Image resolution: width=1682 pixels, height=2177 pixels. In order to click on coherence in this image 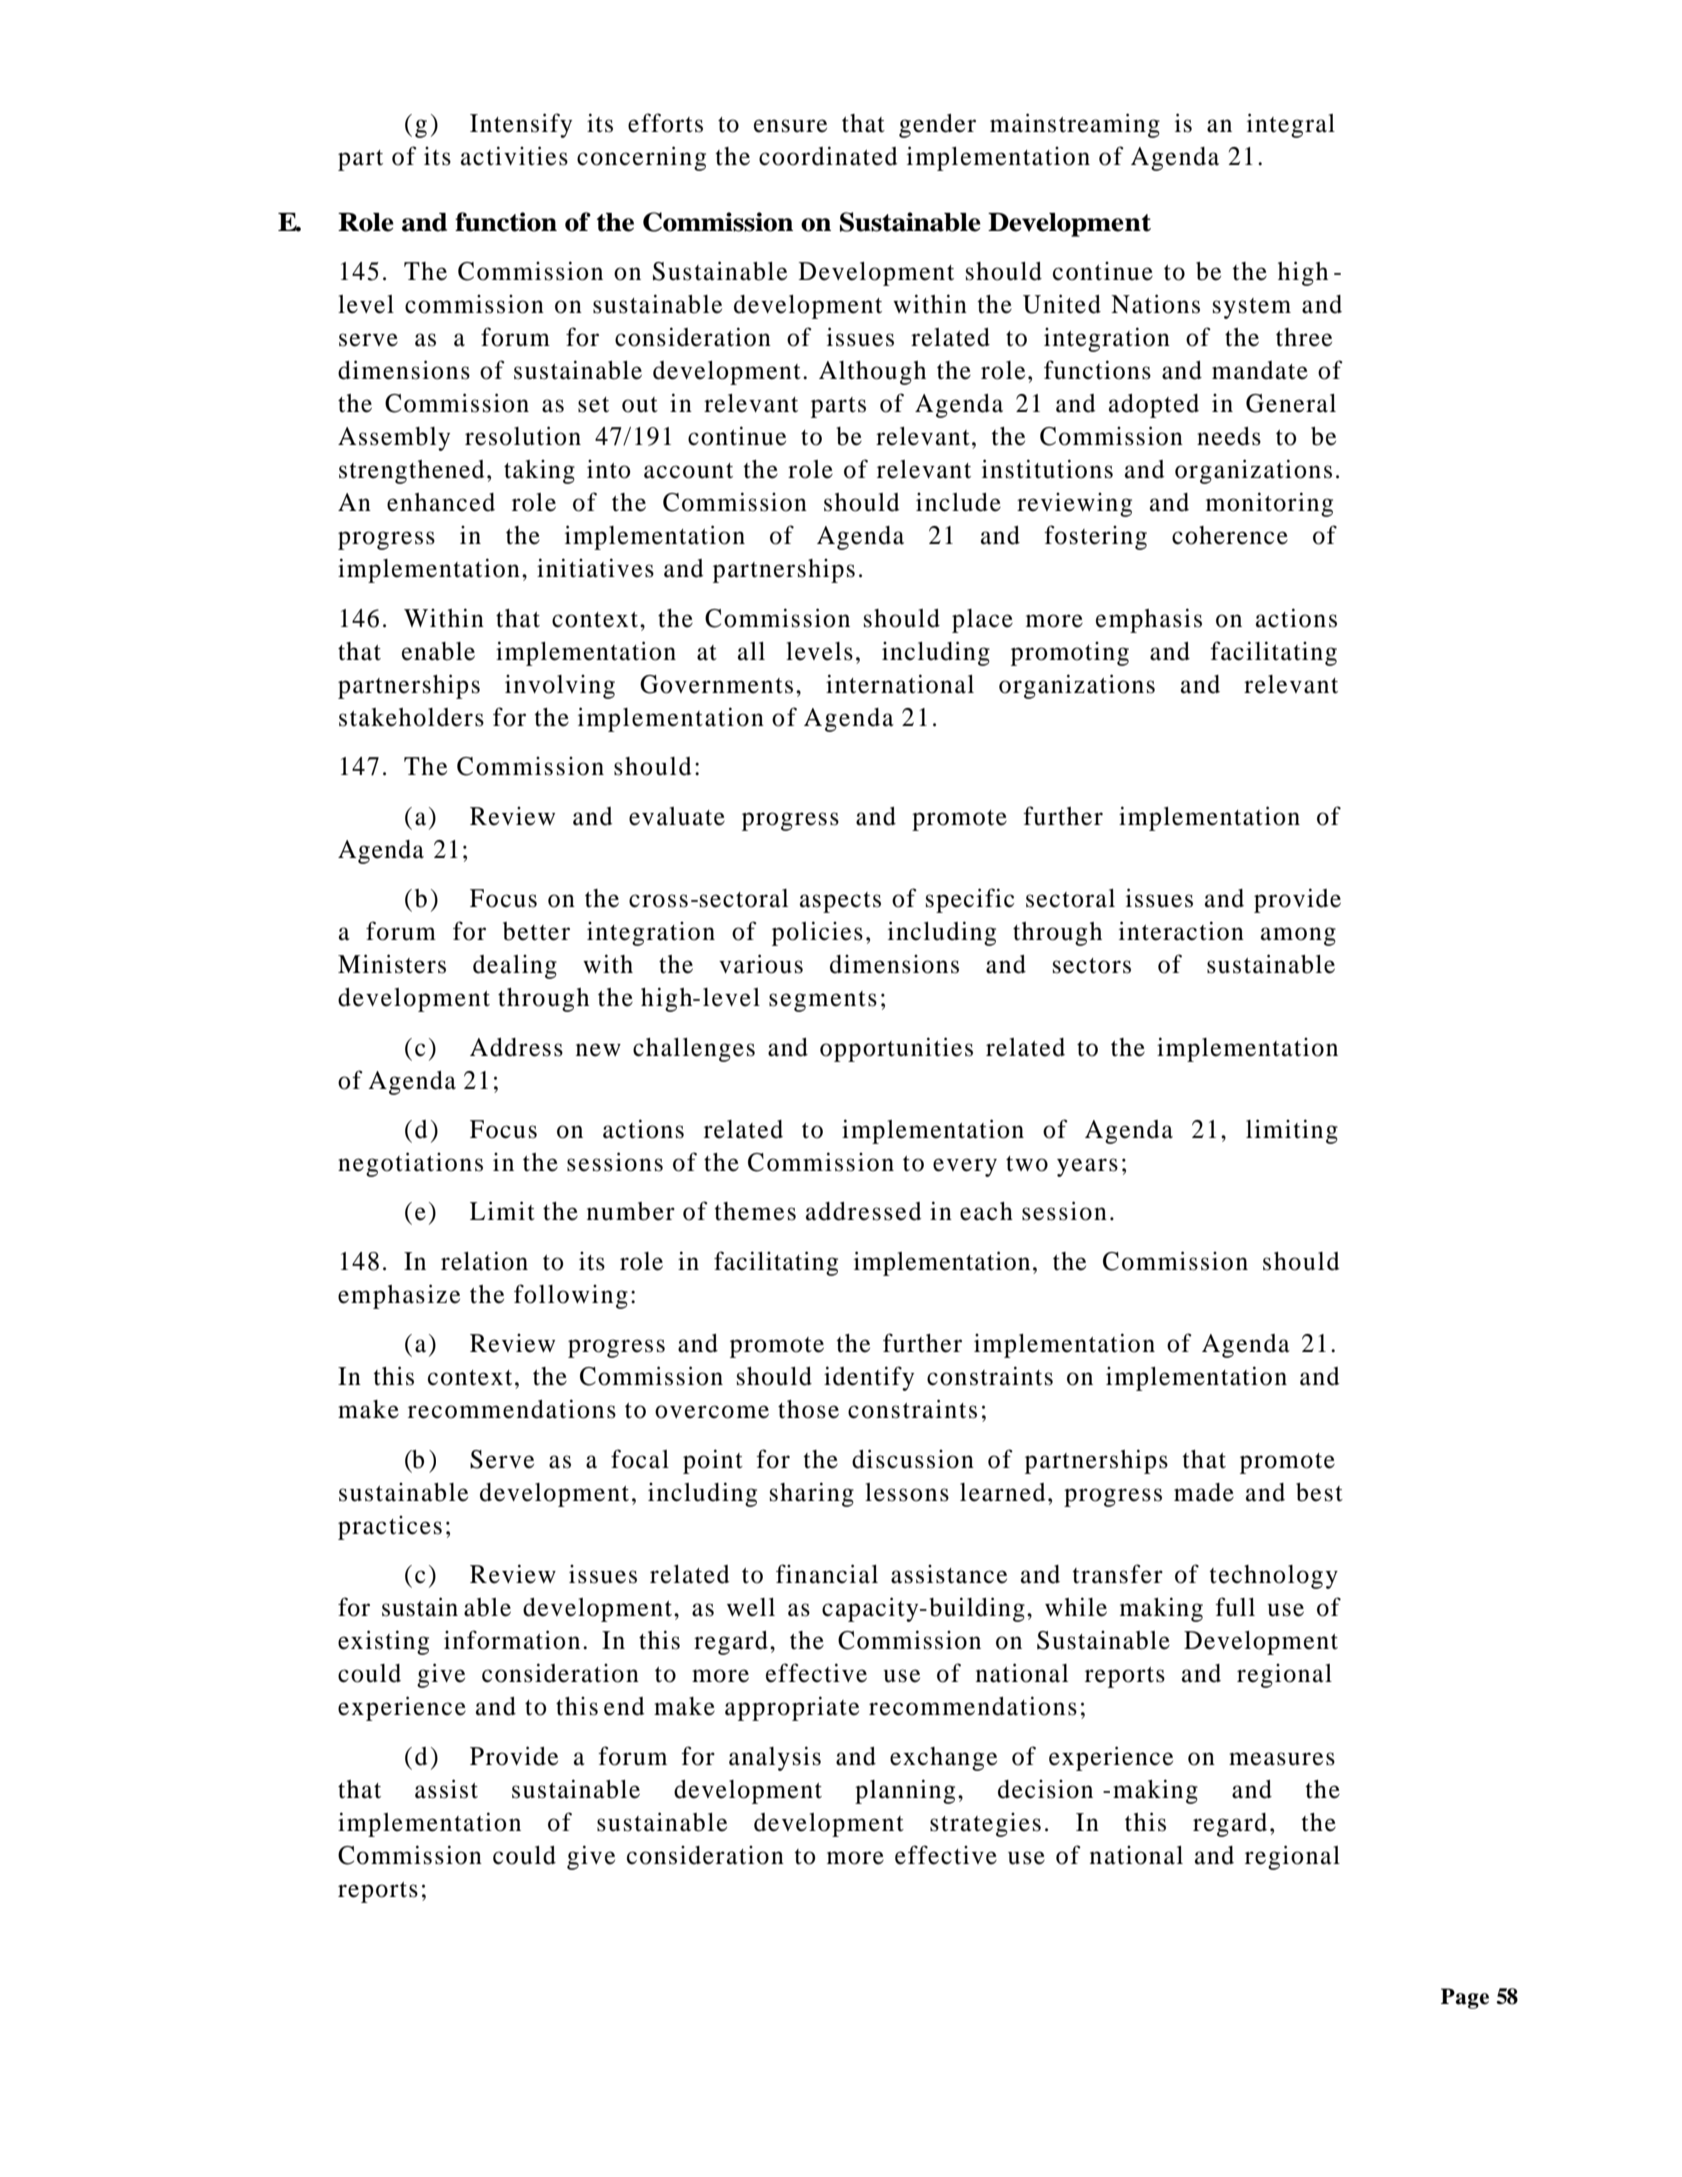, I will do `click(1230, 535)`.
